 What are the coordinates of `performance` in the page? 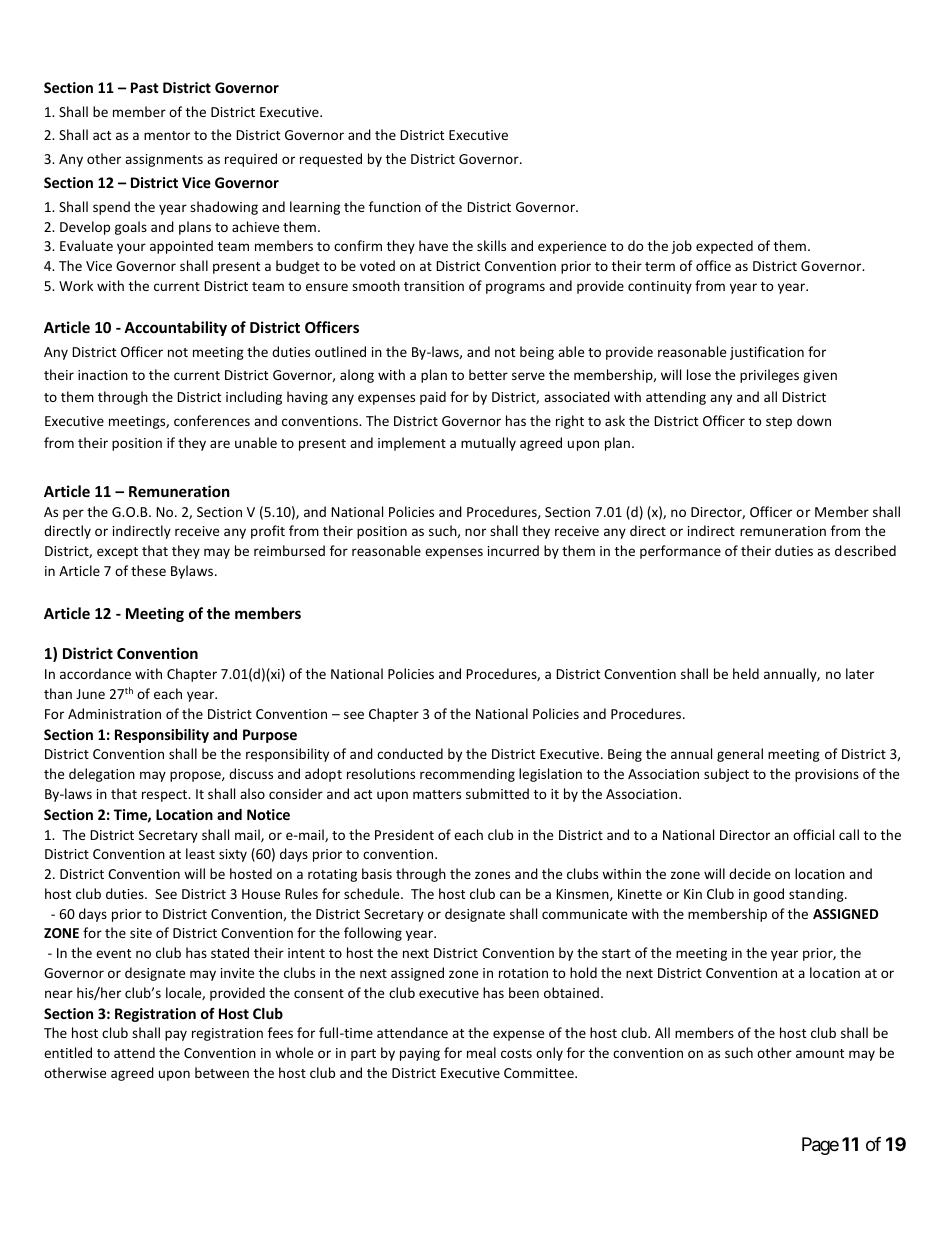 It's located at (680, 552).
